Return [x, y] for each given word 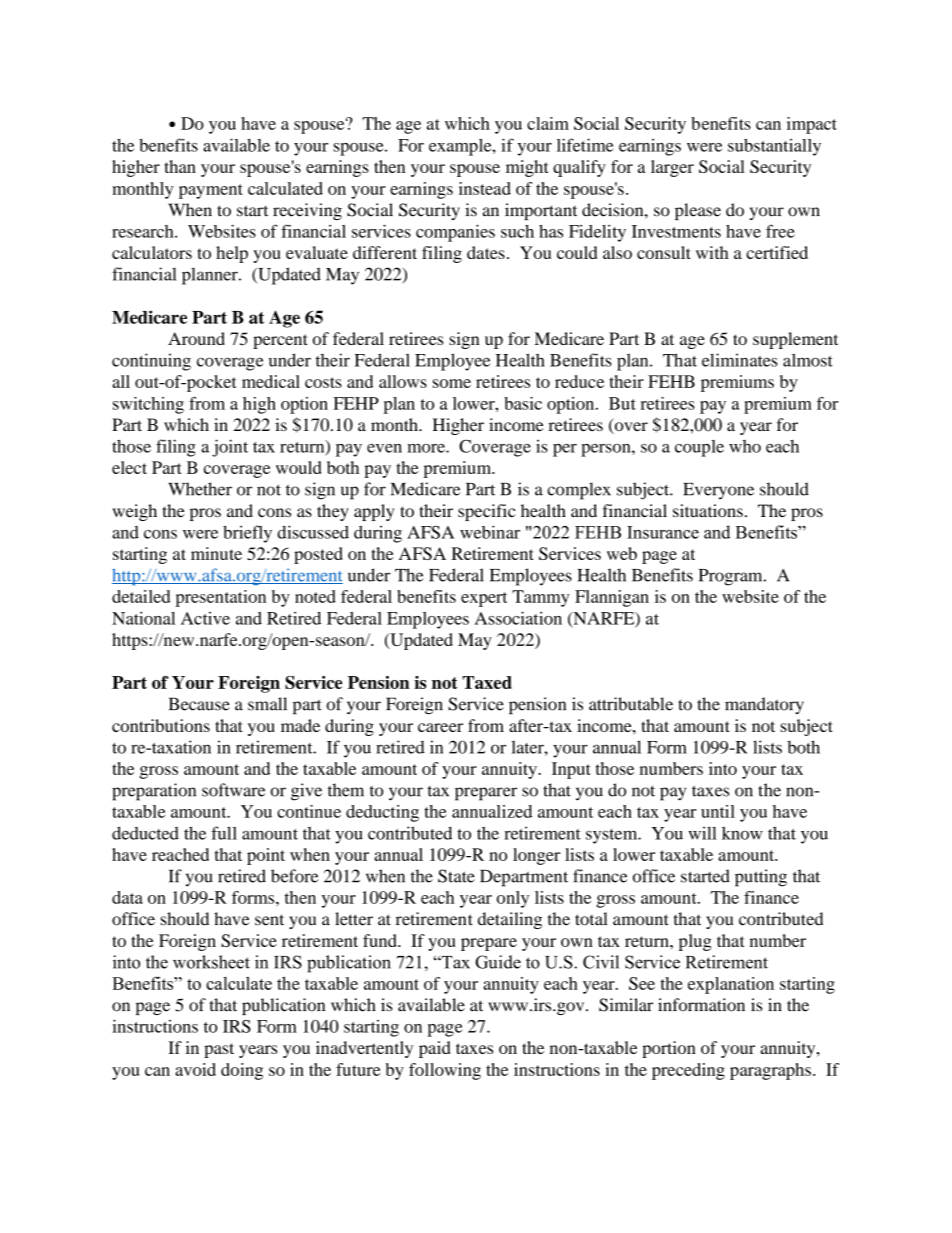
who [745, 446]
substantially [774, 147]
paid [435, 1049]
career [440, 727]
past [219, 1050]
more [427, 448]
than [180, 166]
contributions [161, 725]
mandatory [764, 705]
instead [485, 188]
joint [230, 448]
